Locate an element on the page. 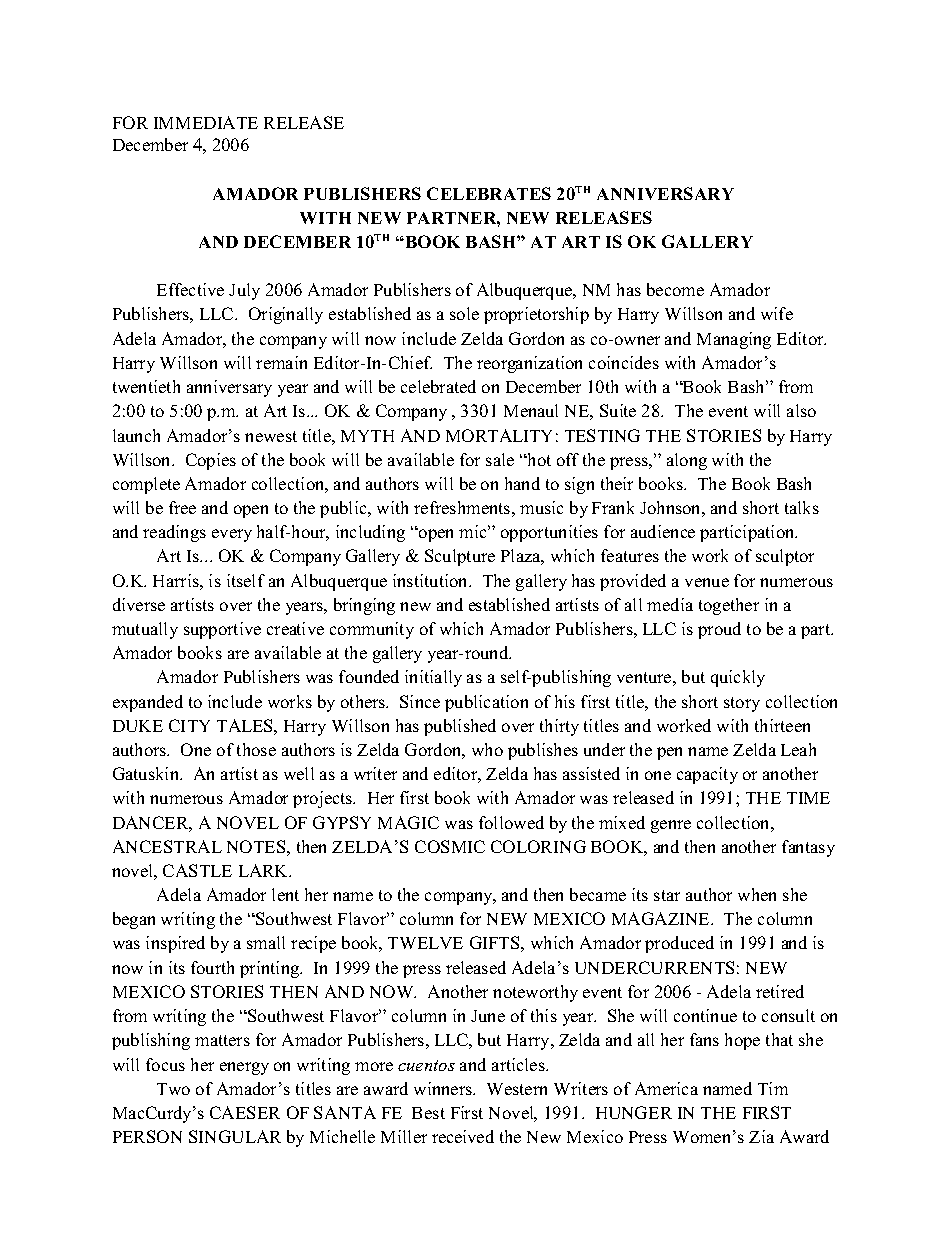 The image size is (952, 1233). Sculpture is located at coordinates (460, 557).
